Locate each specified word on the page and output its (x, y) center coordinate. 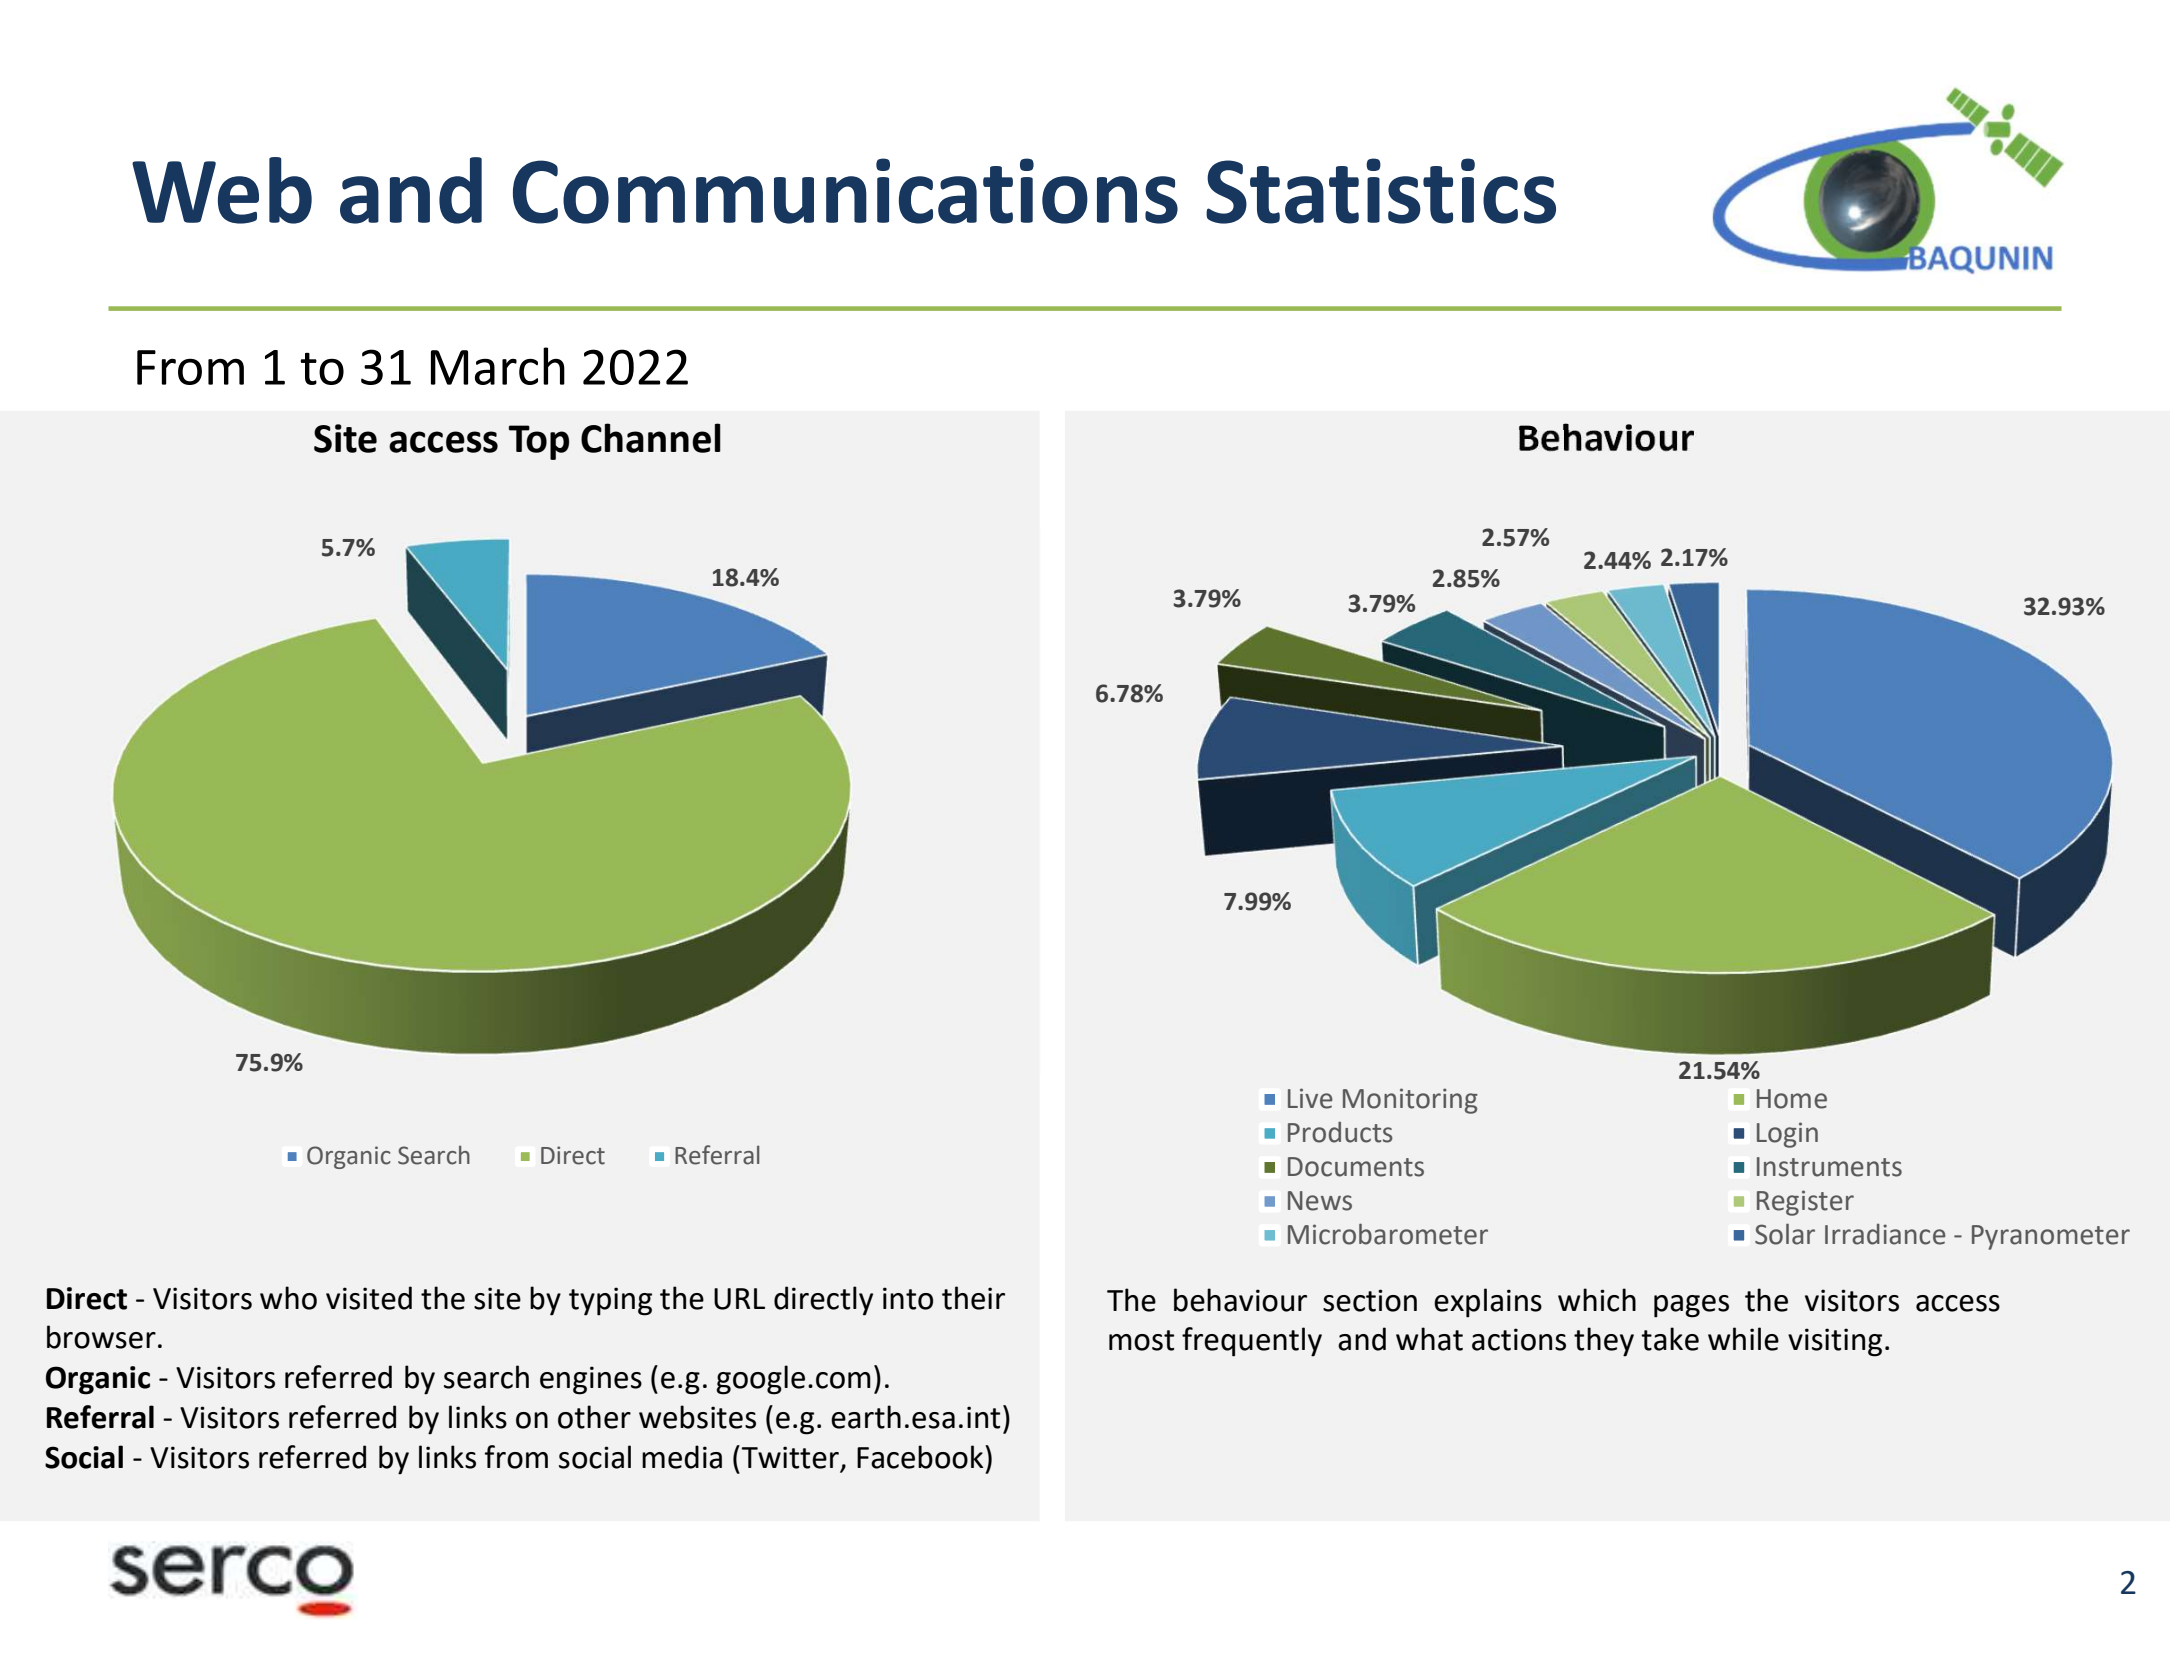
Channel (651, 438)
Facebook (921, 1457)
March (498, 366)
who (288, 1298)
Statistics (1381, 191)
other (594, 1417)
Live (1310, 1098)
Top (539, 442)
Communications (845, 191)
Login (1787, 1135)
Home (1792, 1099)
